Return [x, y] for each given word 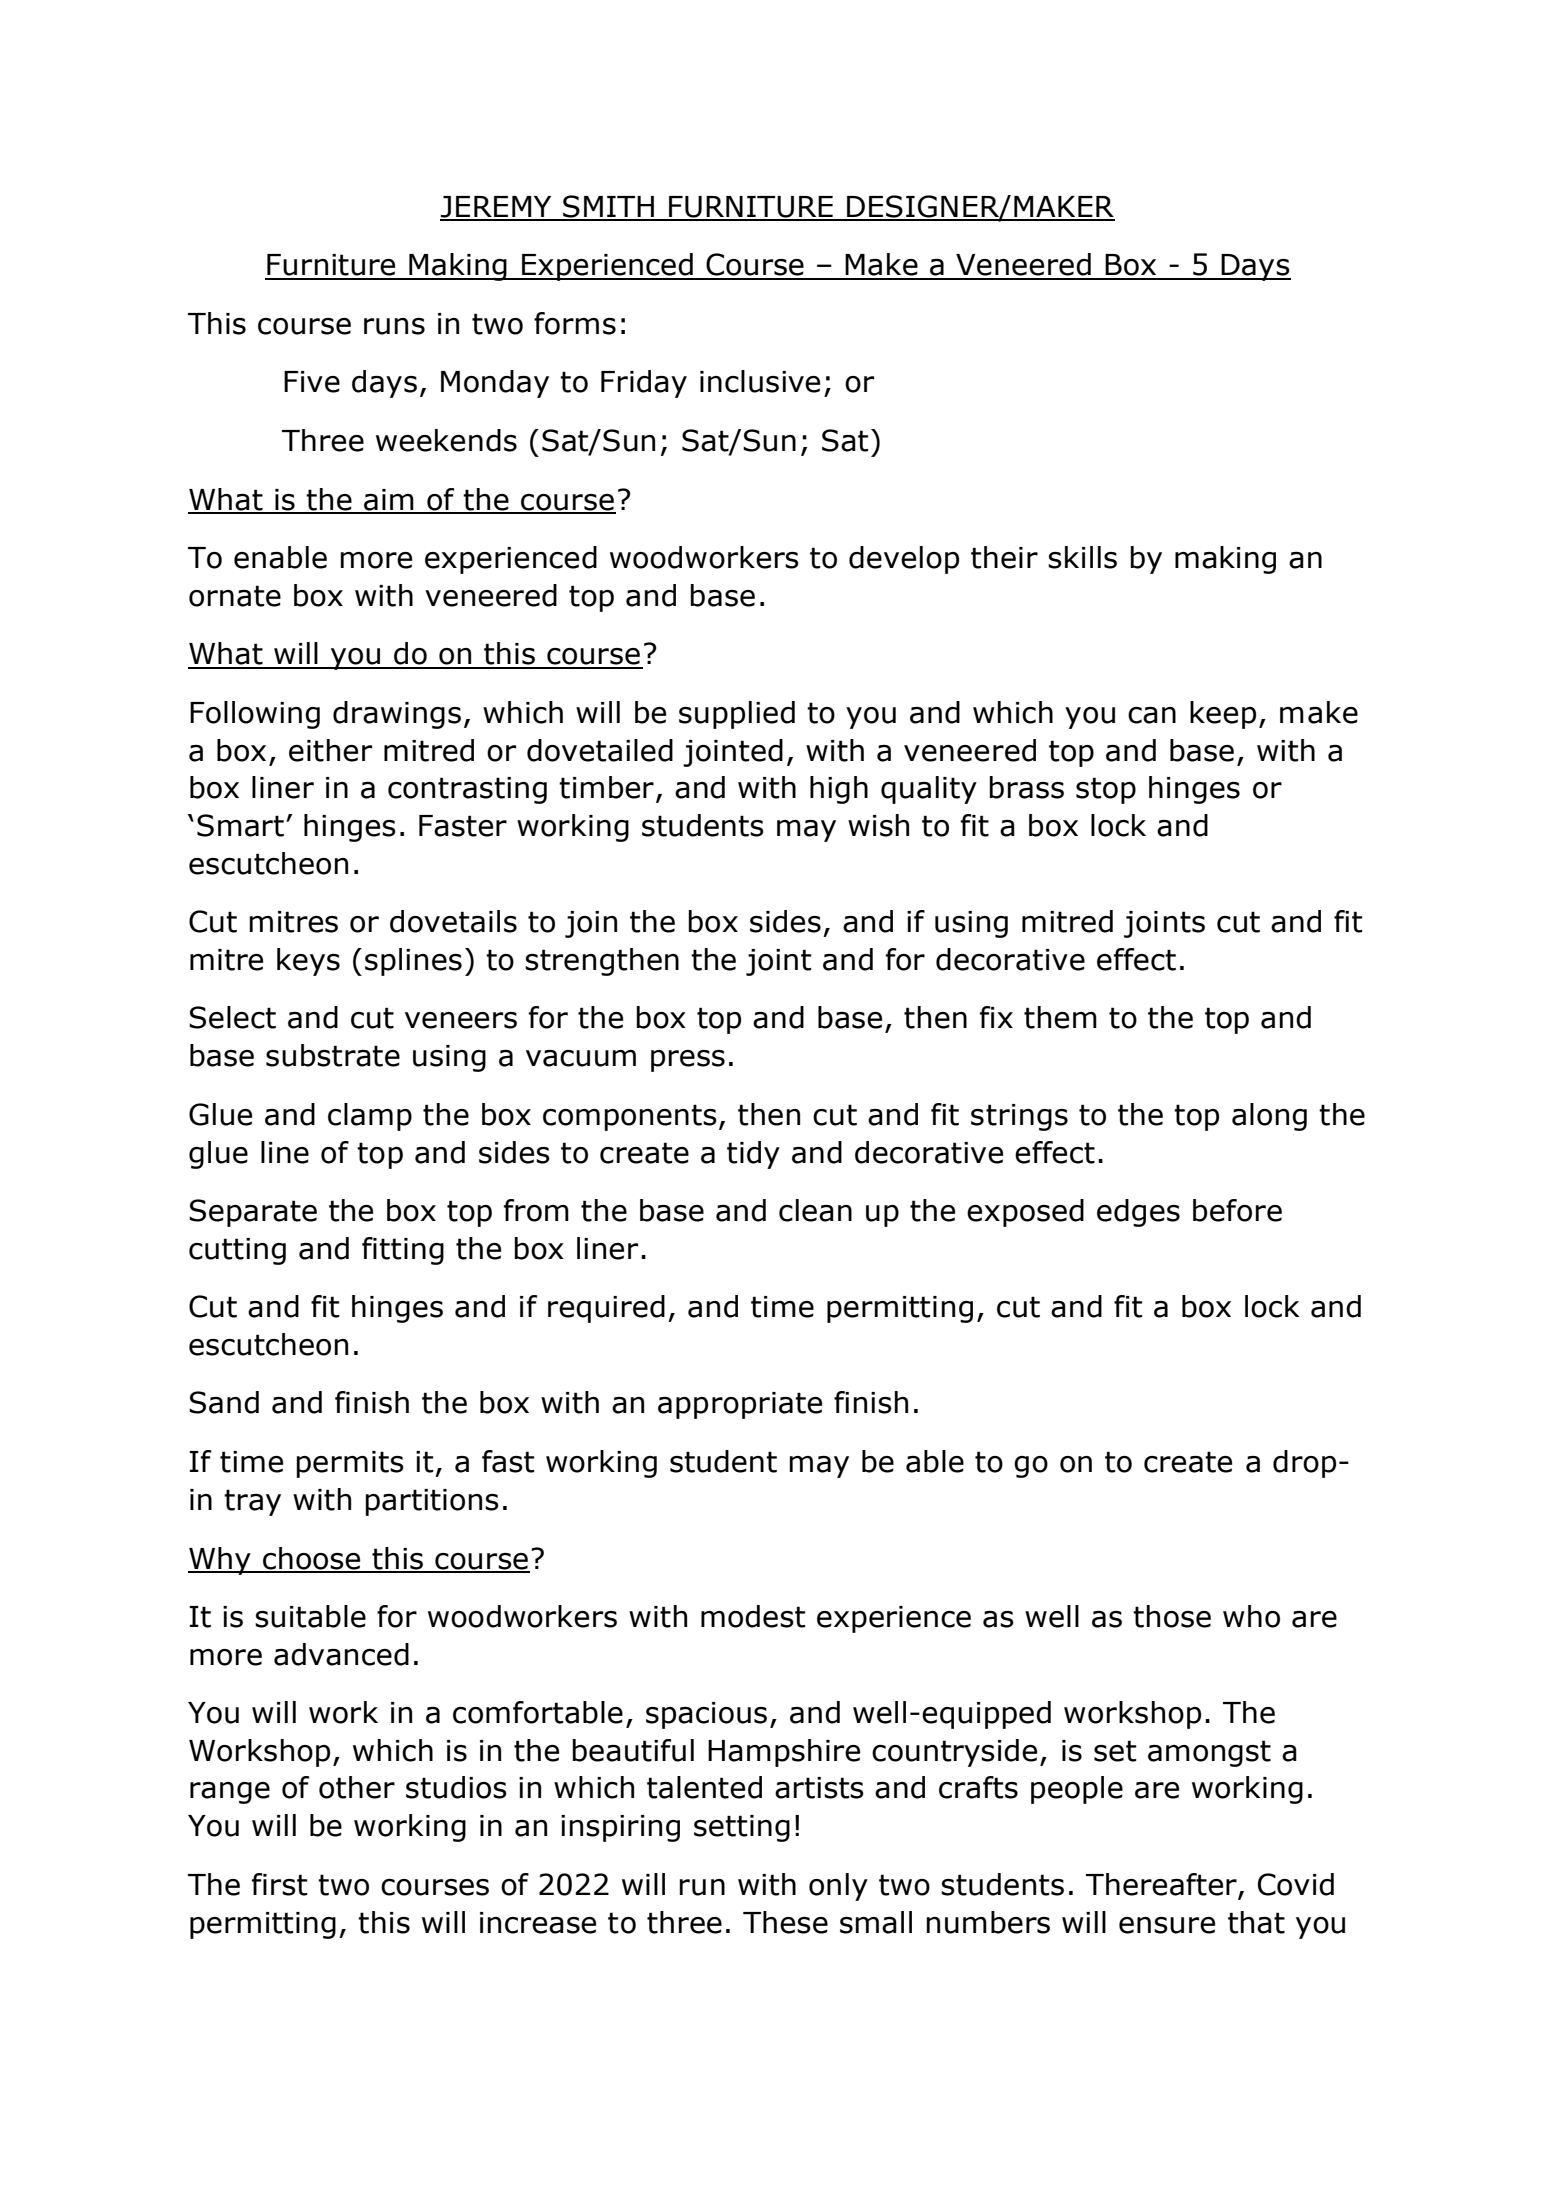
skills [1082, 557]
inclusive [760, 381]
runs [394, 326]
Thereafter [1162, 1885]
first [280, 1884]
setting [742, 1828]
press [688, 1061]
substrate [333, 1055]
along [1269, 1117]
